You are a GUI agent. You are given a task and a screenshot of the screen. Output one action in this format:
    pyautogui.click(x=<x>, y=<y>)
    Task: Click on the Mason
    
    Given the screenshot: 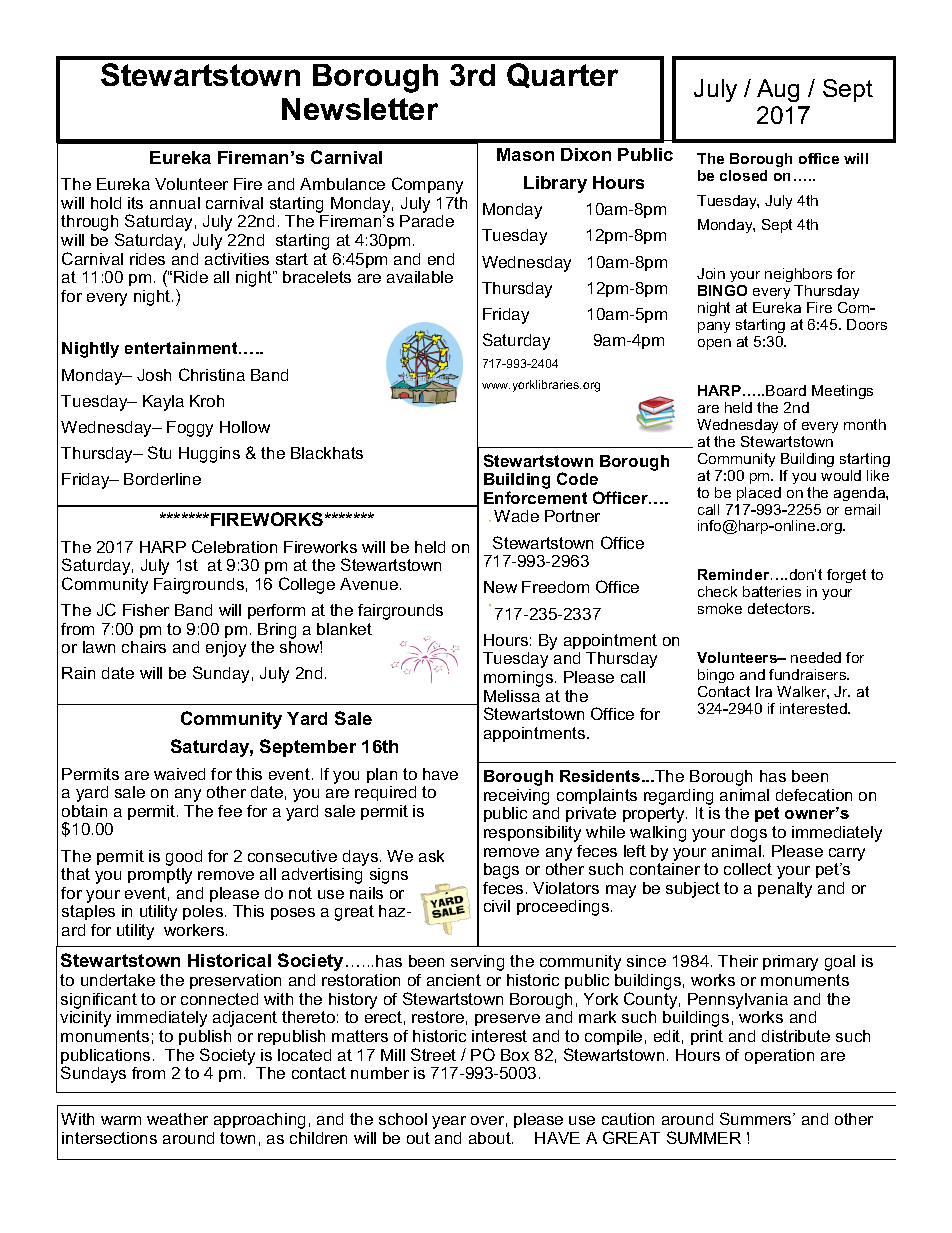 What is the action you would take?
    pyautogui.click(x=525, y=154)
